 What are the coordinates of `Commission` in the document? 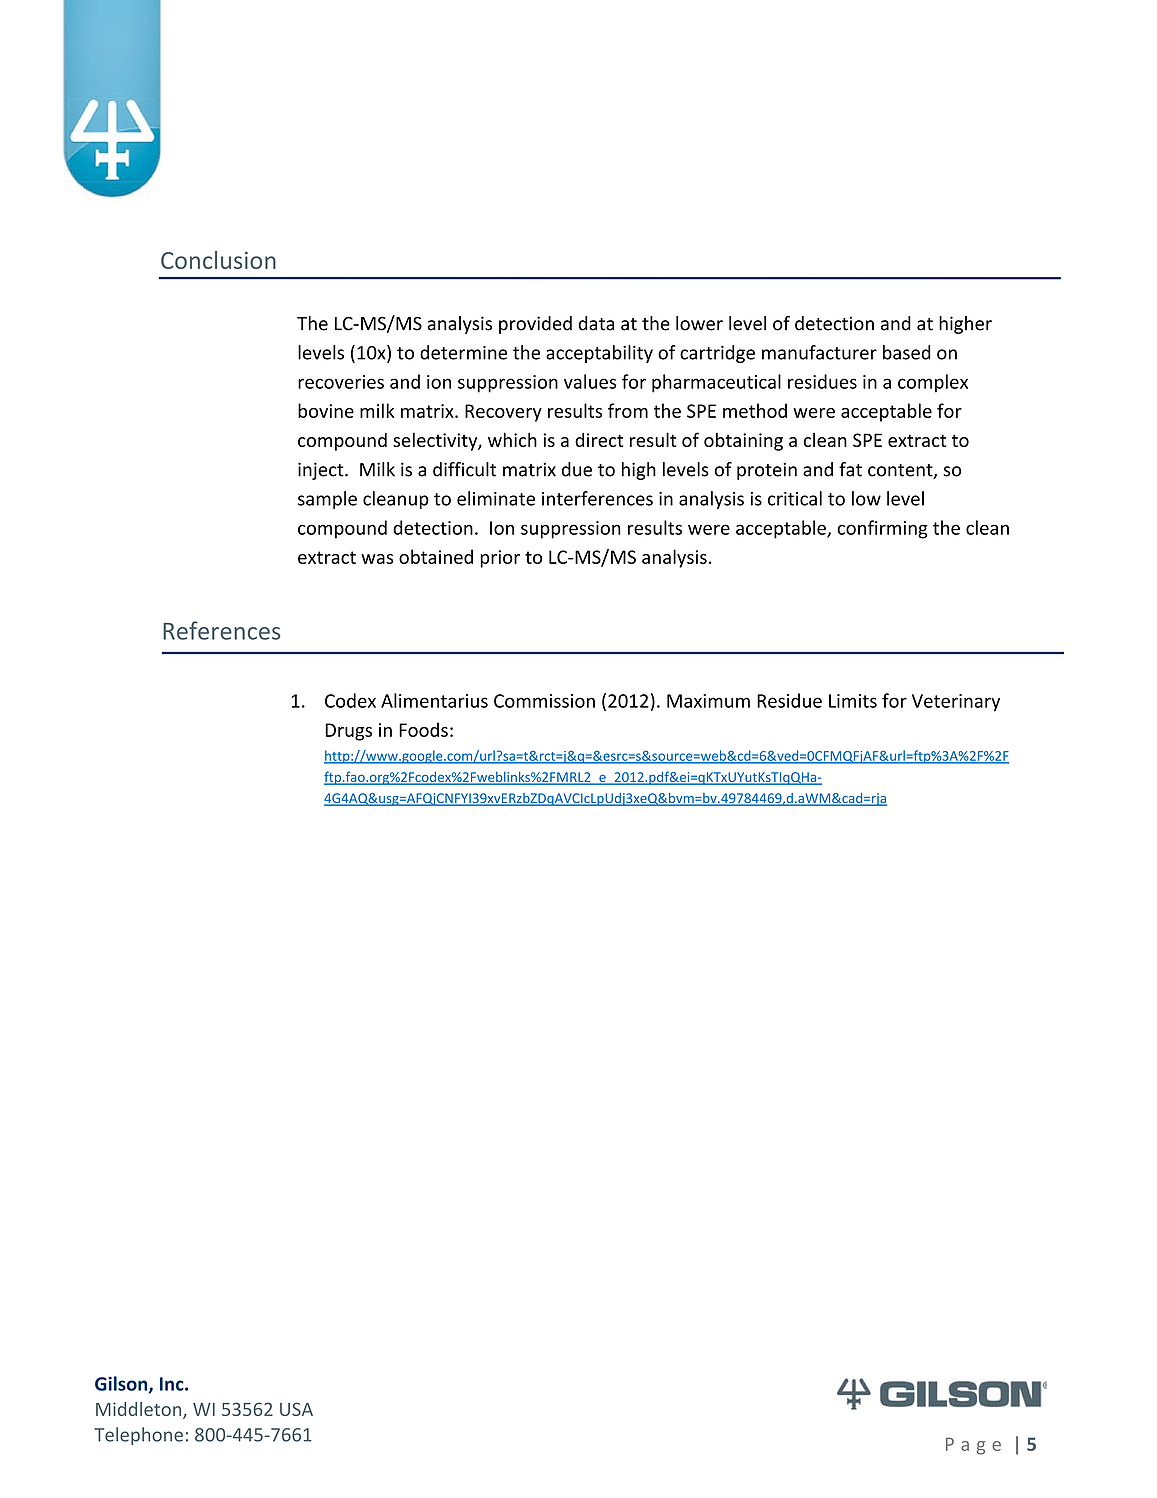 It's located at (544, 701).
